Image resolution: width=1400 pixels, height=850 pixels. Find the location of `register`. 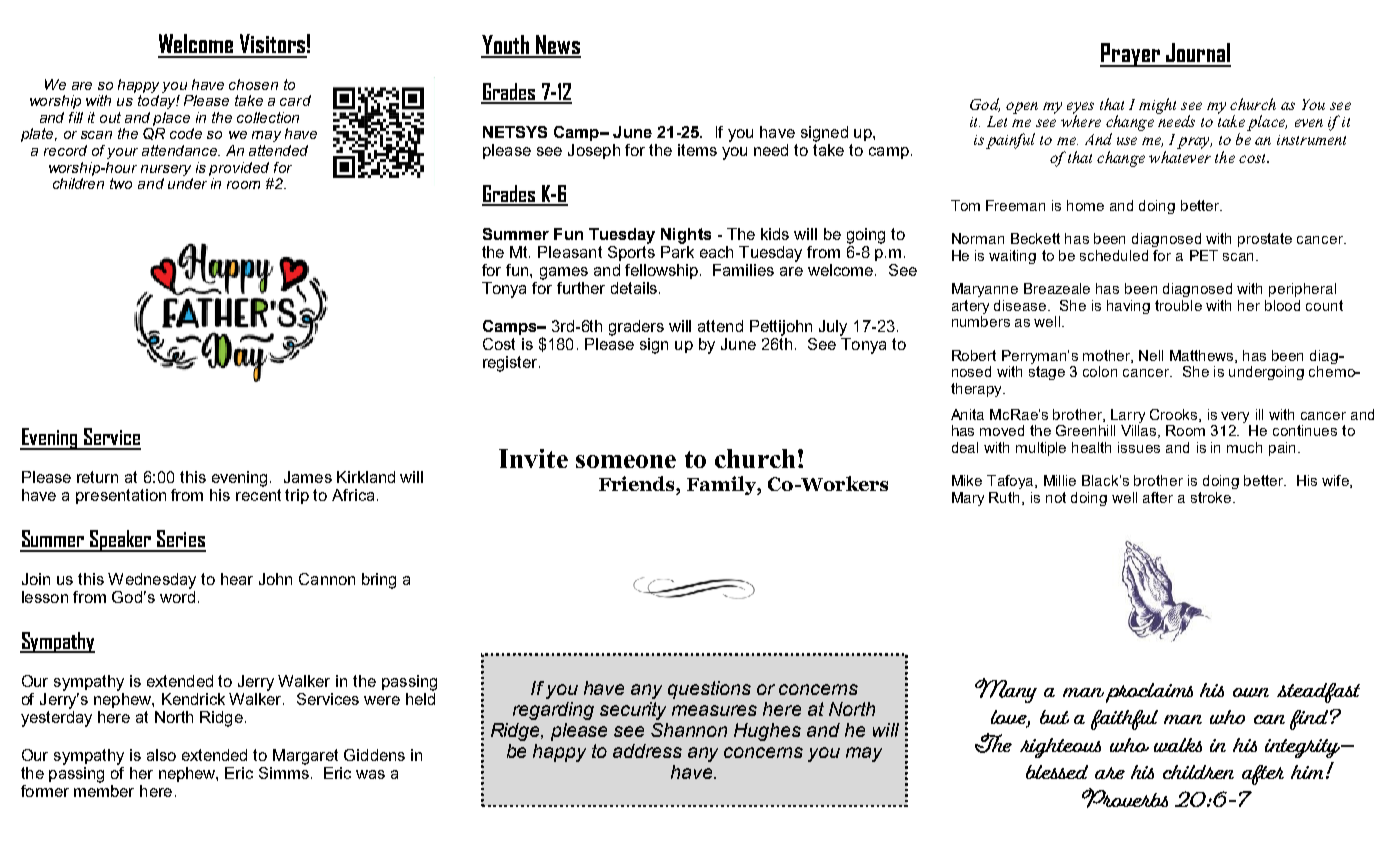

register is located at coordinates (511, 364).
